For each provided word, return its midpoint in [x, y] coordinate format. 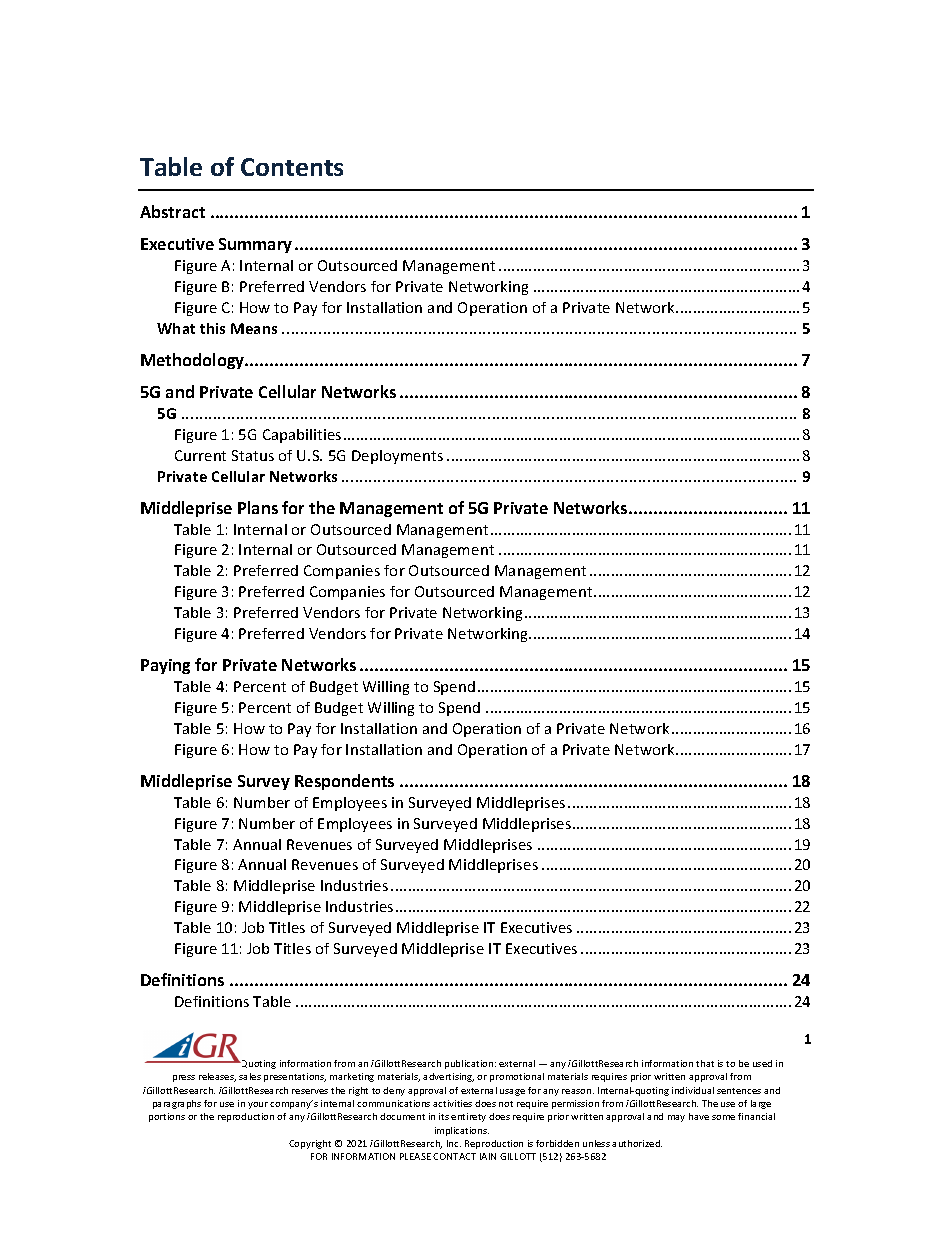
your [258, 1105]
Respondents [344, 782]
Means [254, 328]
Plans [258, 507]
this [212, 328]
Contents [292, 167]
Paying [165, 666]
